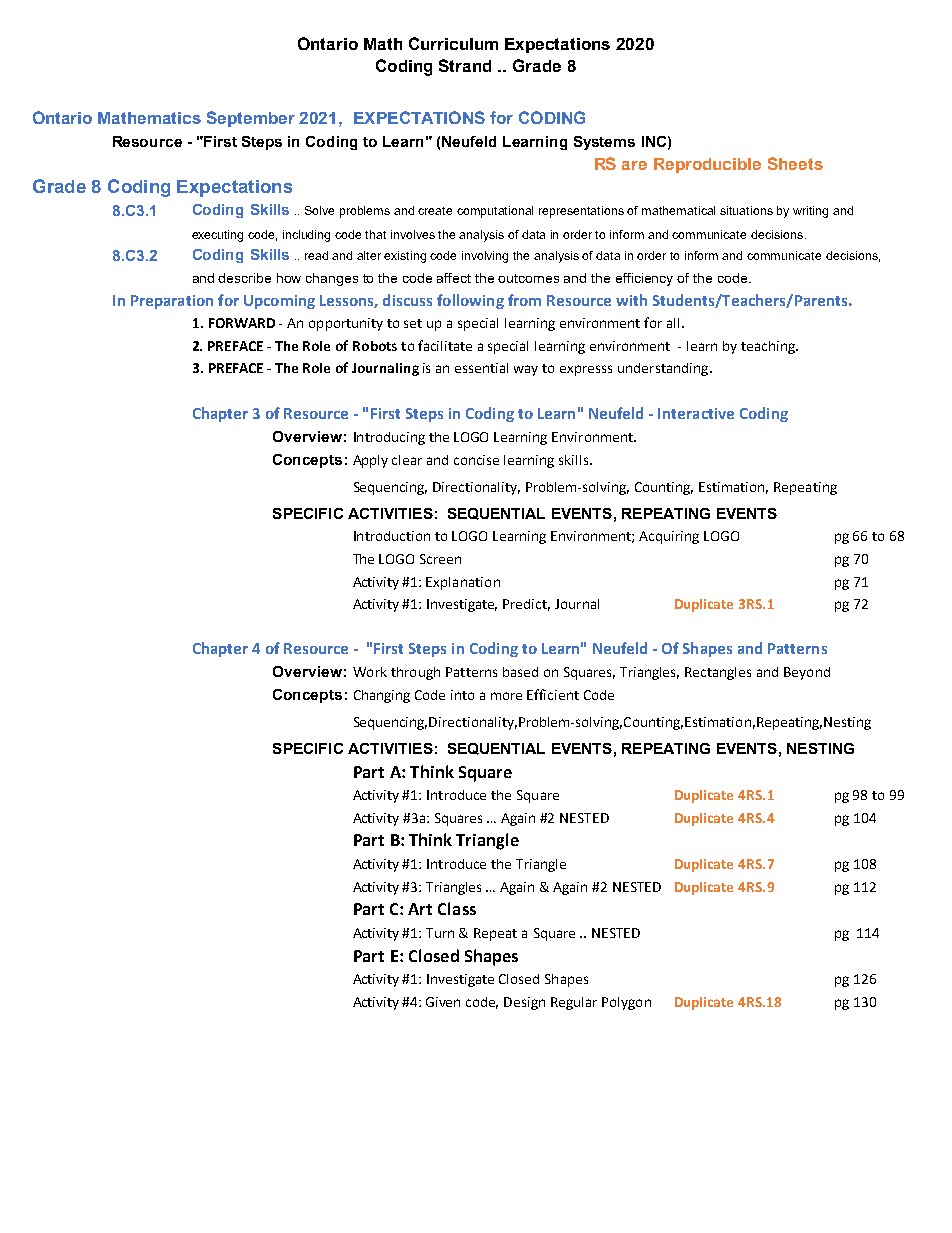 Image resolution: width=952 pixels, height=1233 pixels. What do you see at coordinates (707, 165) in the page?
I see `Reproducible` at bounding box center [707, 165].
